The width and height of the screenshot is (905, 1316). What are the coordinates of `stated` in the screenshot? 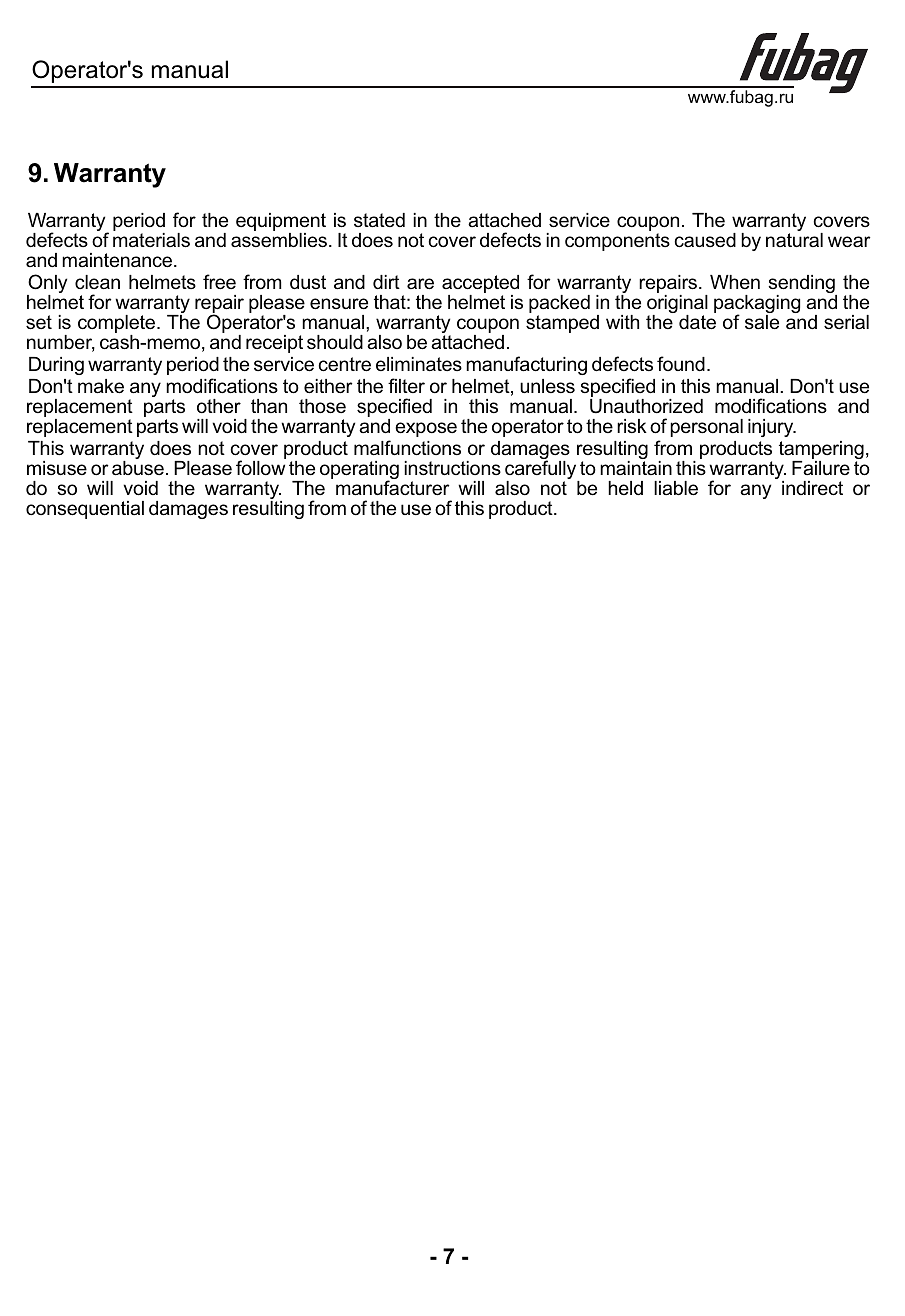 It's located at (379, 220).
